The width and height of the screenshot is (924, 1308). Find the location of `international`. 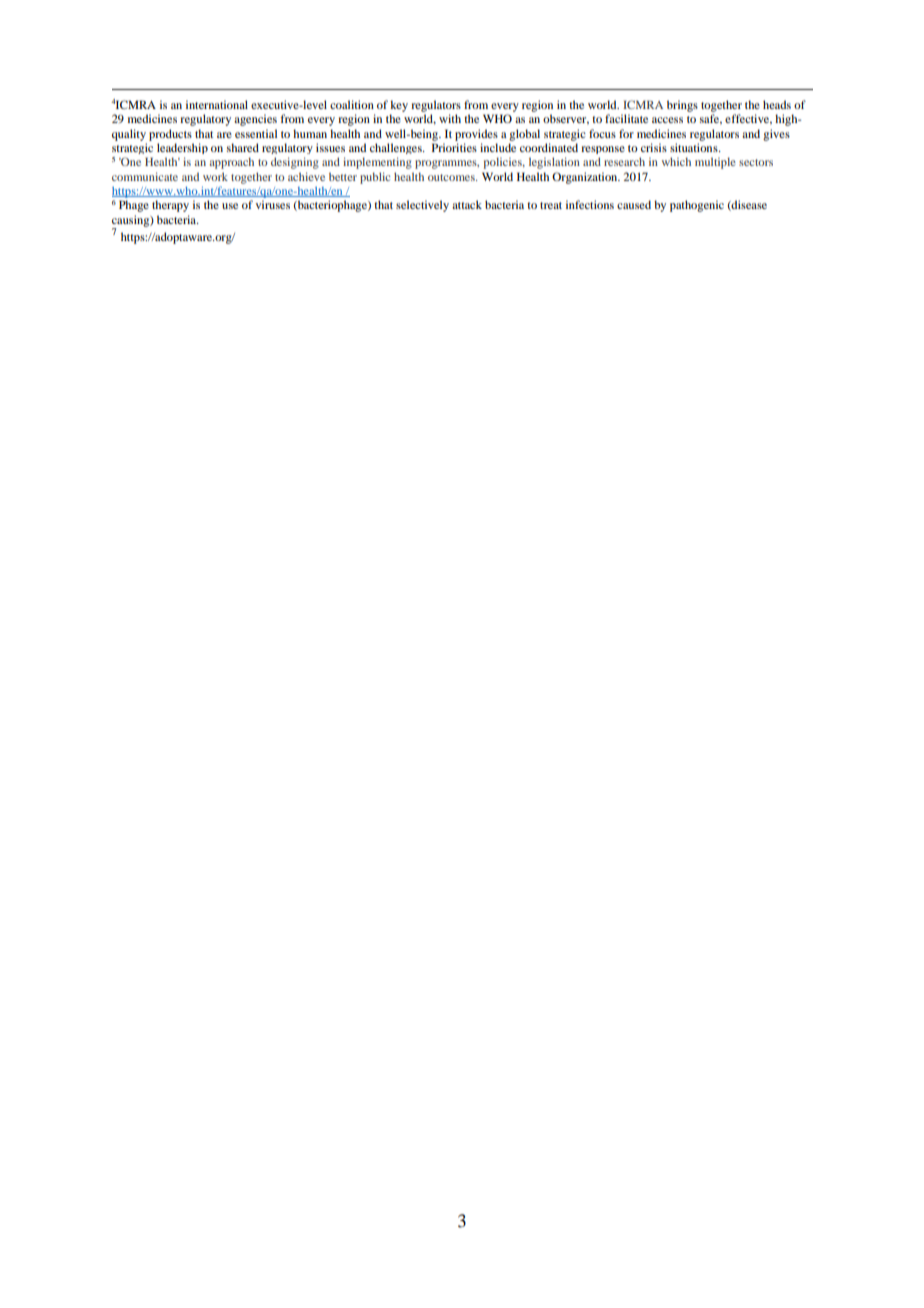

international is located at coordinates (217, 104).
